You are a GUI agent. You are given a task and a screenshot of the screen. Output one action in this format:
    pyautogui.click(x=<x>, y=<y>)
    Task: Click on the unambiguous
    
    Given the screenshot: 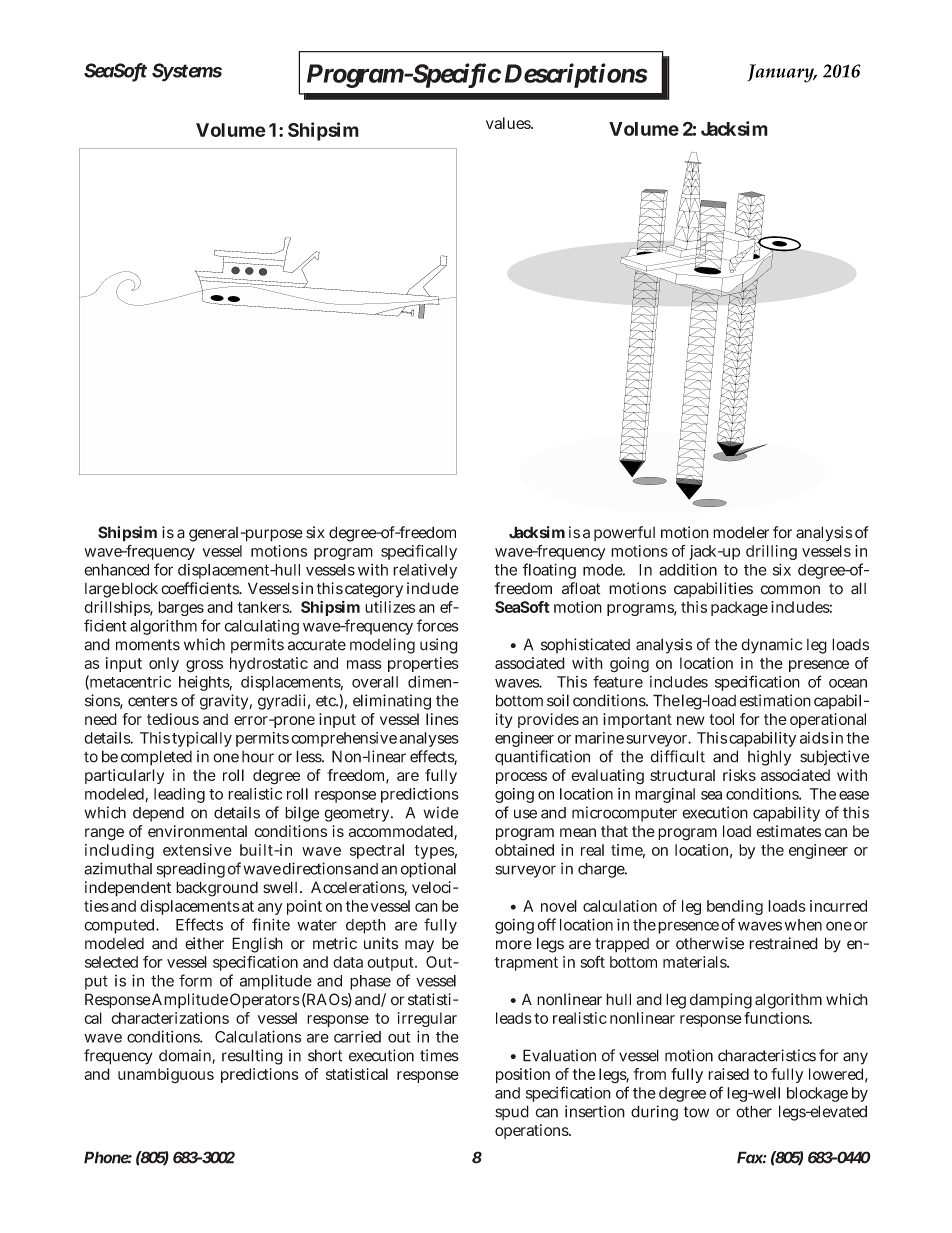 What is the action you would take?
    pyautogui.click(x=166, y=1075)
